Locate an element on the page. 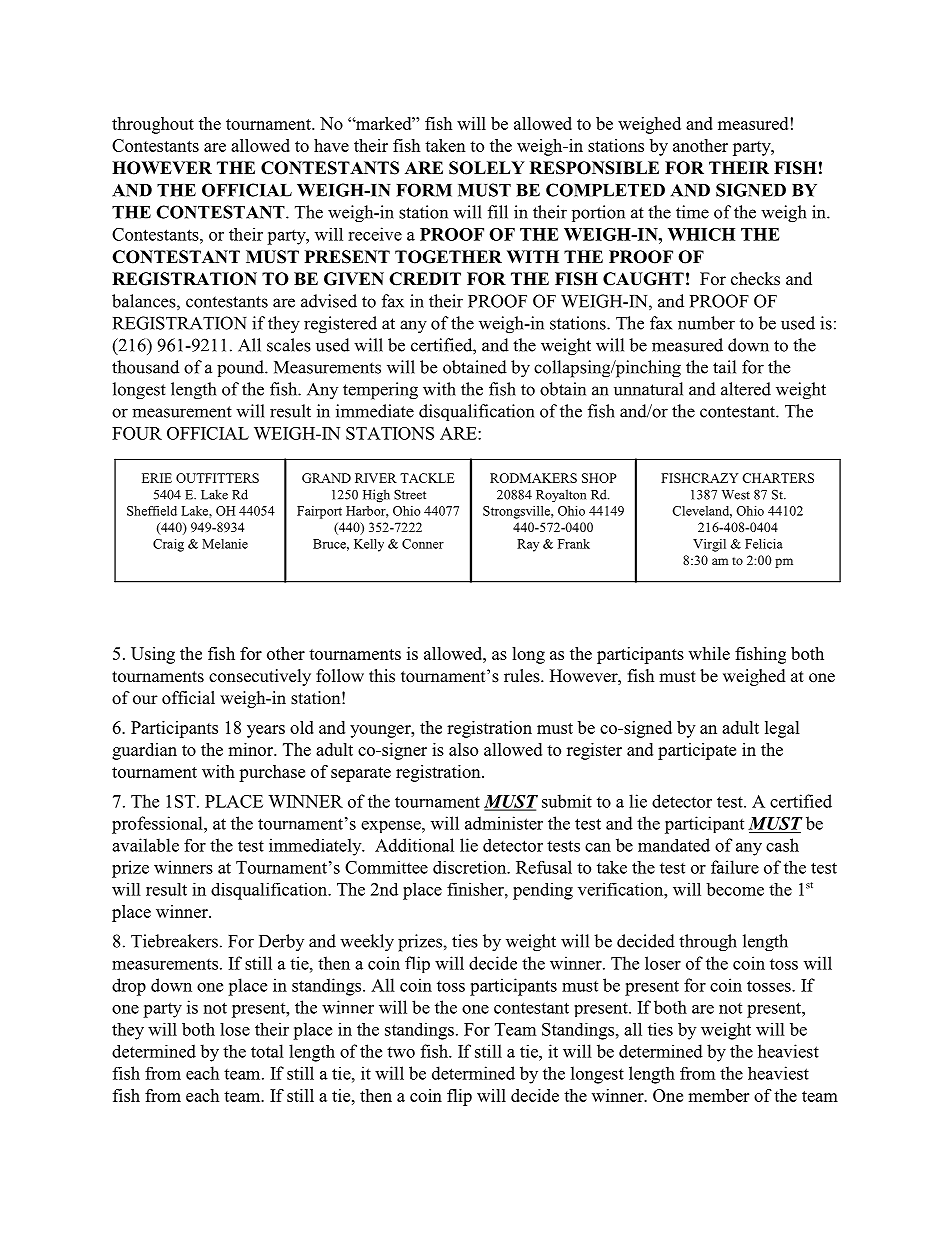 The height and width of the document is (1233, 952). total is located at coordinates (267, 1051).
